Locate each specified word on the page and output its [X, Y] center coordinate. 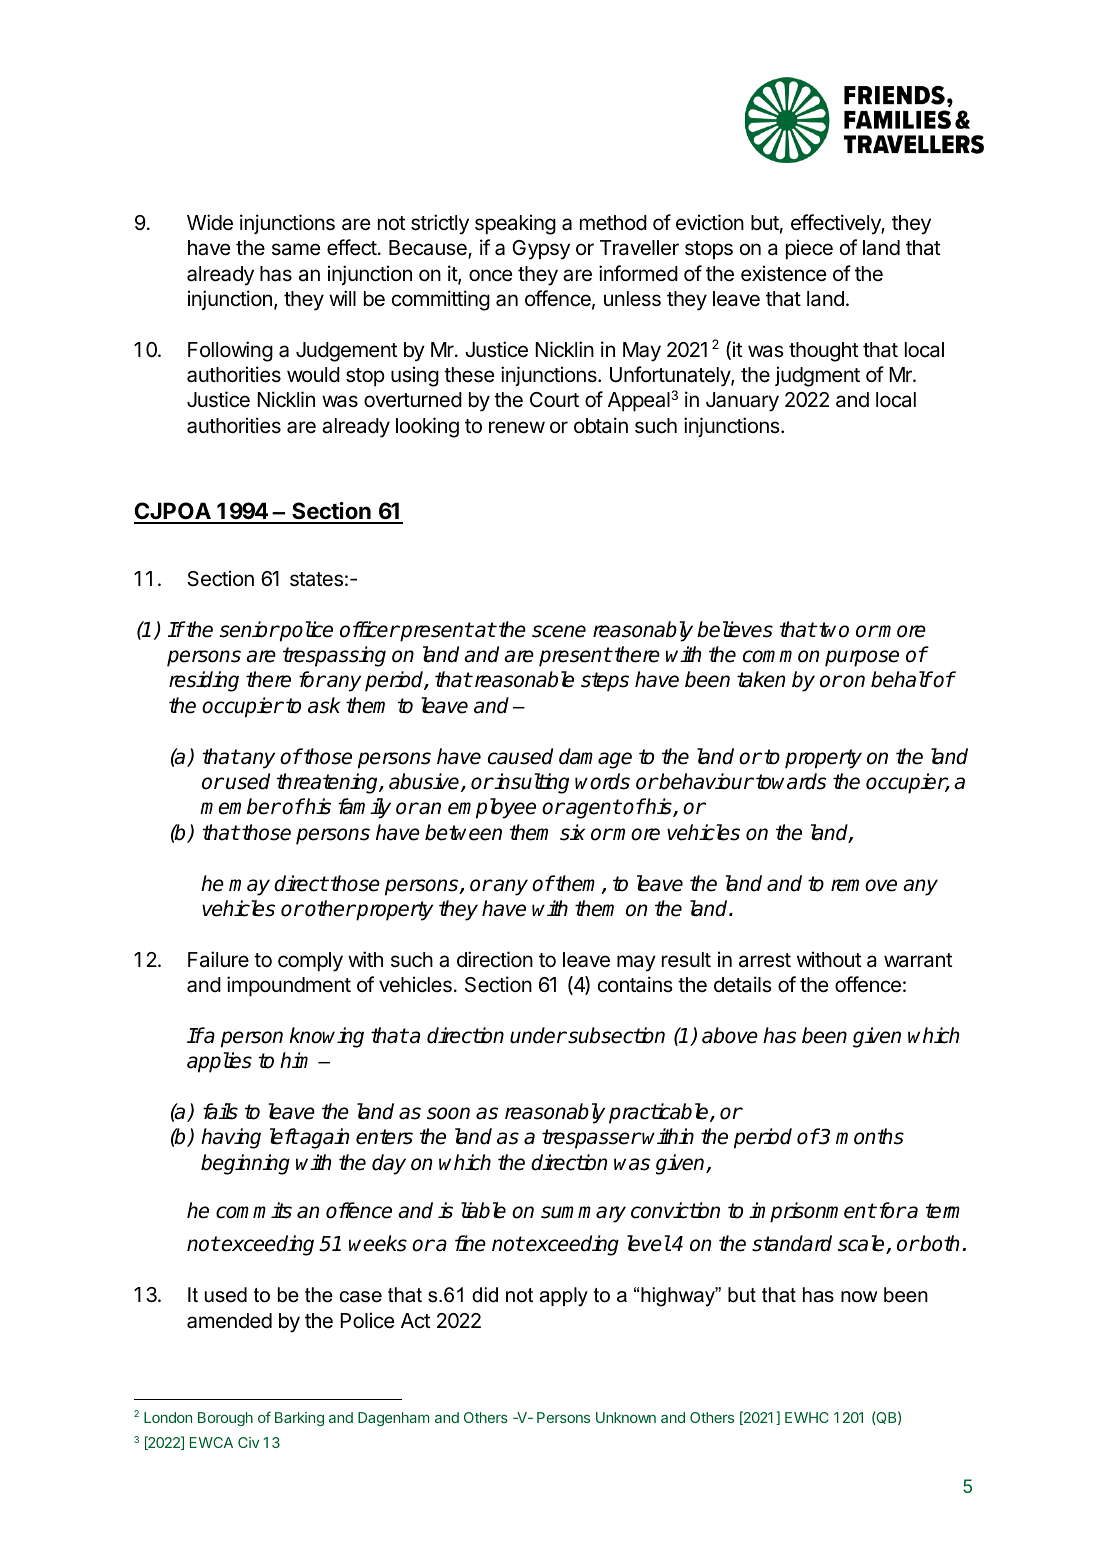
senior [249, 629]
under [538, 1035]
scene [559, 631]
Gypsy [541, 250]
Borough [225, 1419]
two [834, 630]
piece [809, 249]
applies [219, 1062]
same [296, 249]
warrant [918, 960]
